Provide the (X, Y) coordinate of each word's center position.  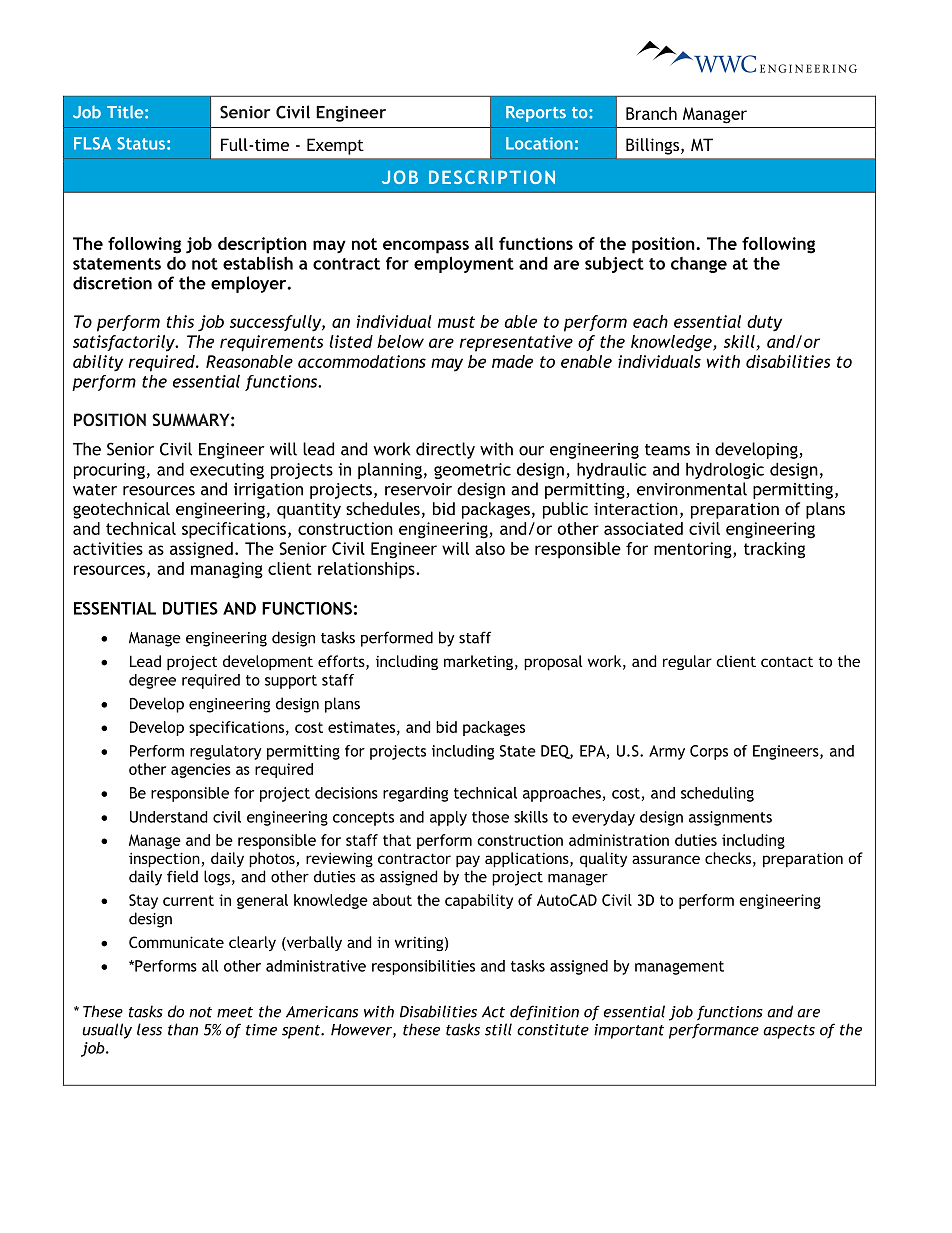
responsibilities (423, 967)
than (183, 1029)
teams (667, 450)
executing (227, 471)
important (629, 1031)
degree (152, 681)
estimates (361, 727)
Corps (709, 752)
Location (539, 143)
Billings (654, 146)
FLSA (92, 143)
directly (445, 450)
